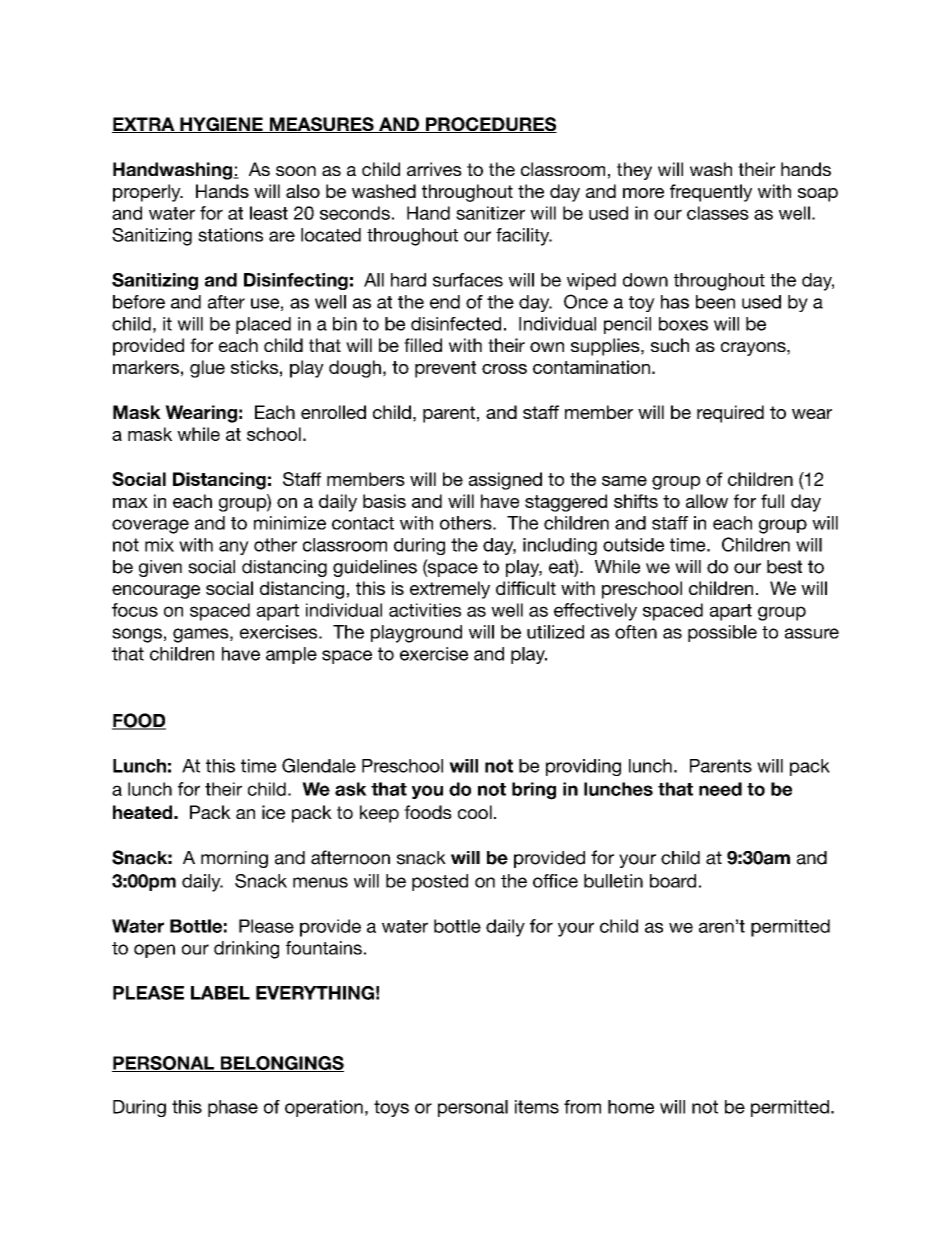  What do you see at coordinates (221, 125) in the screenshot?
I see `HYGIENE` at bounding box center [221, 125].
